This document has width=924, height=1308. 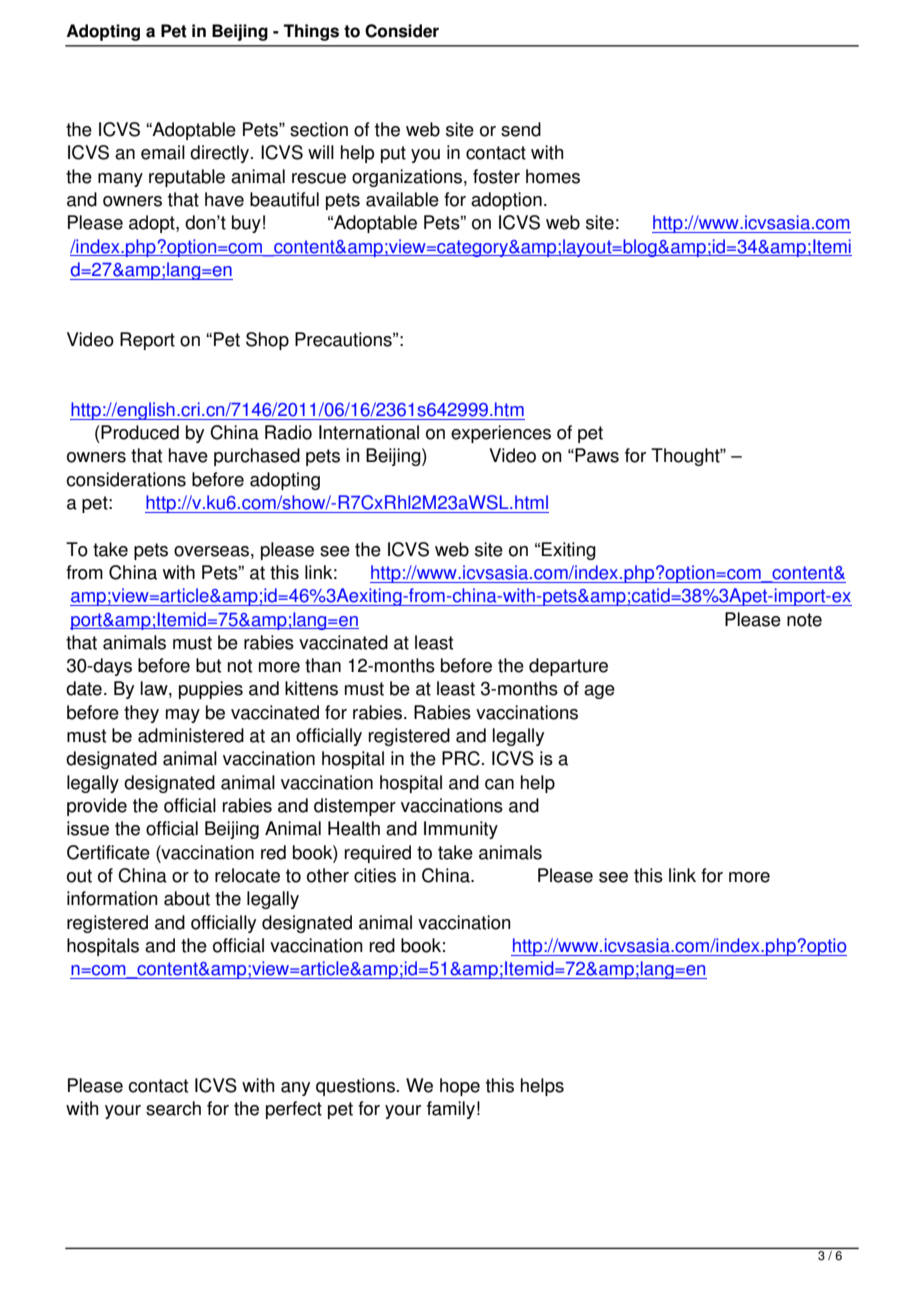 I want to click on age, so click(x=599, y=692).
